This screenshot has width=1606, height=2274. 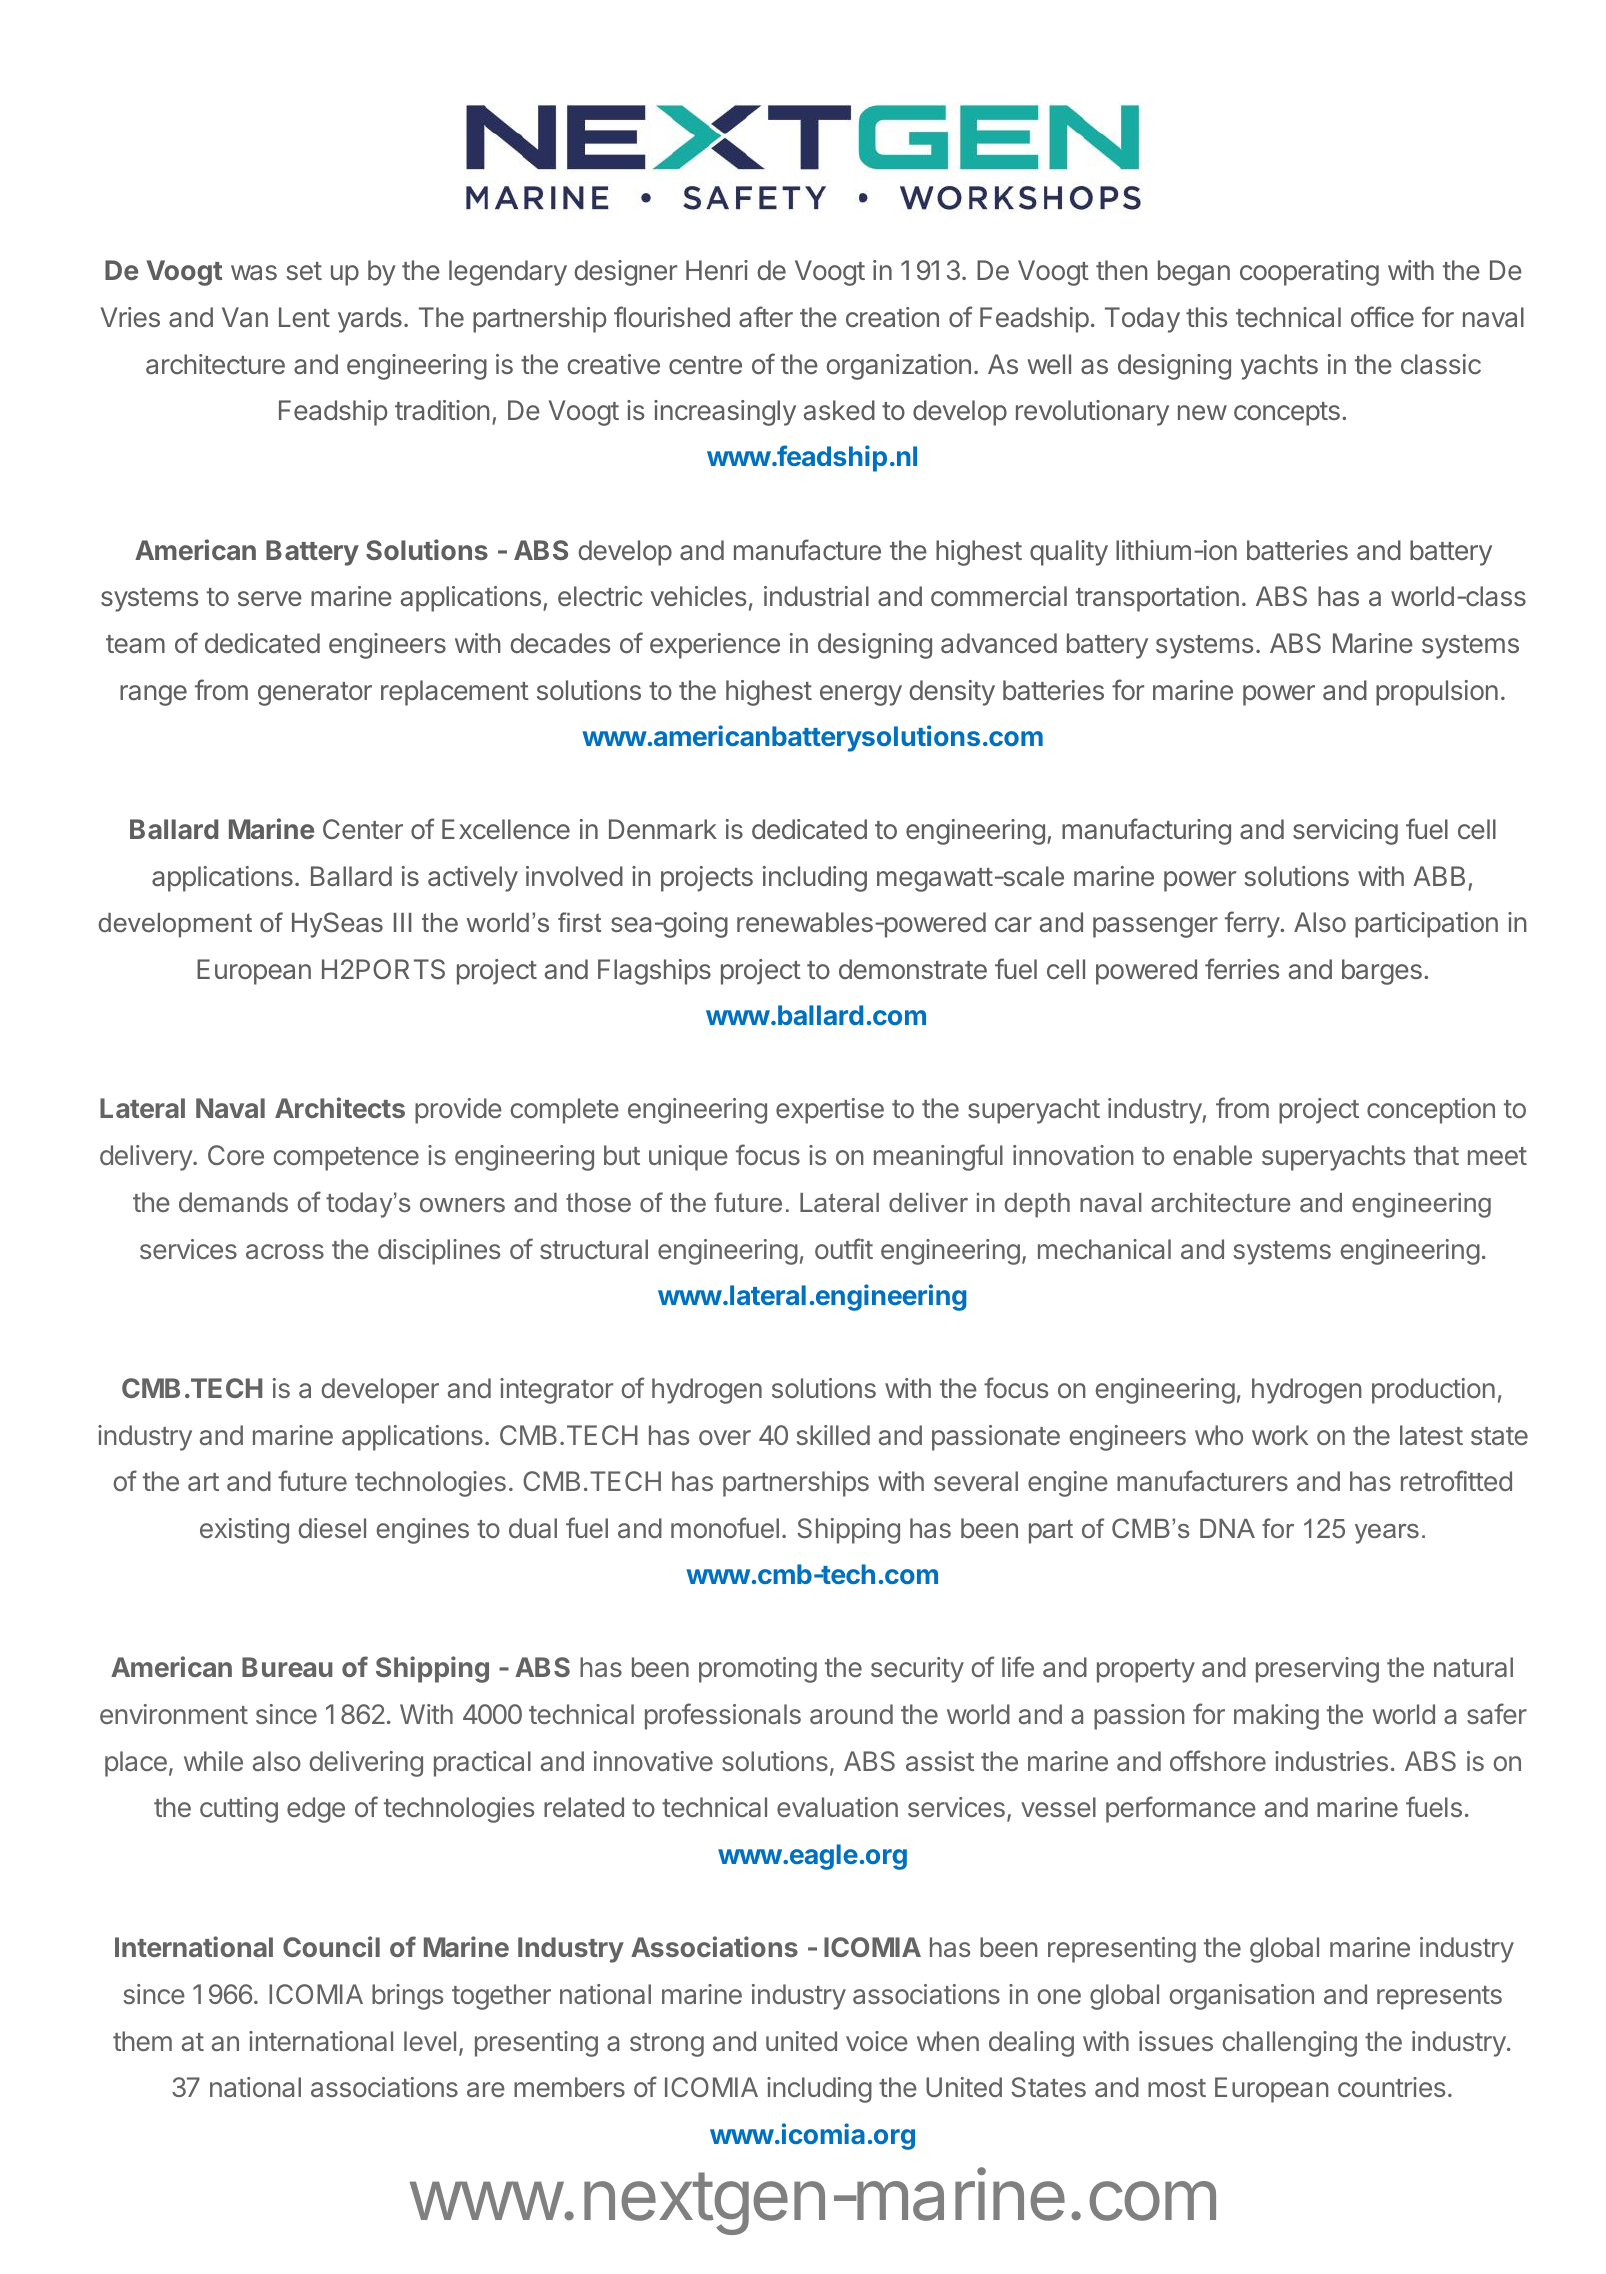 I want to click on office, so click(x=1382, y=316).
